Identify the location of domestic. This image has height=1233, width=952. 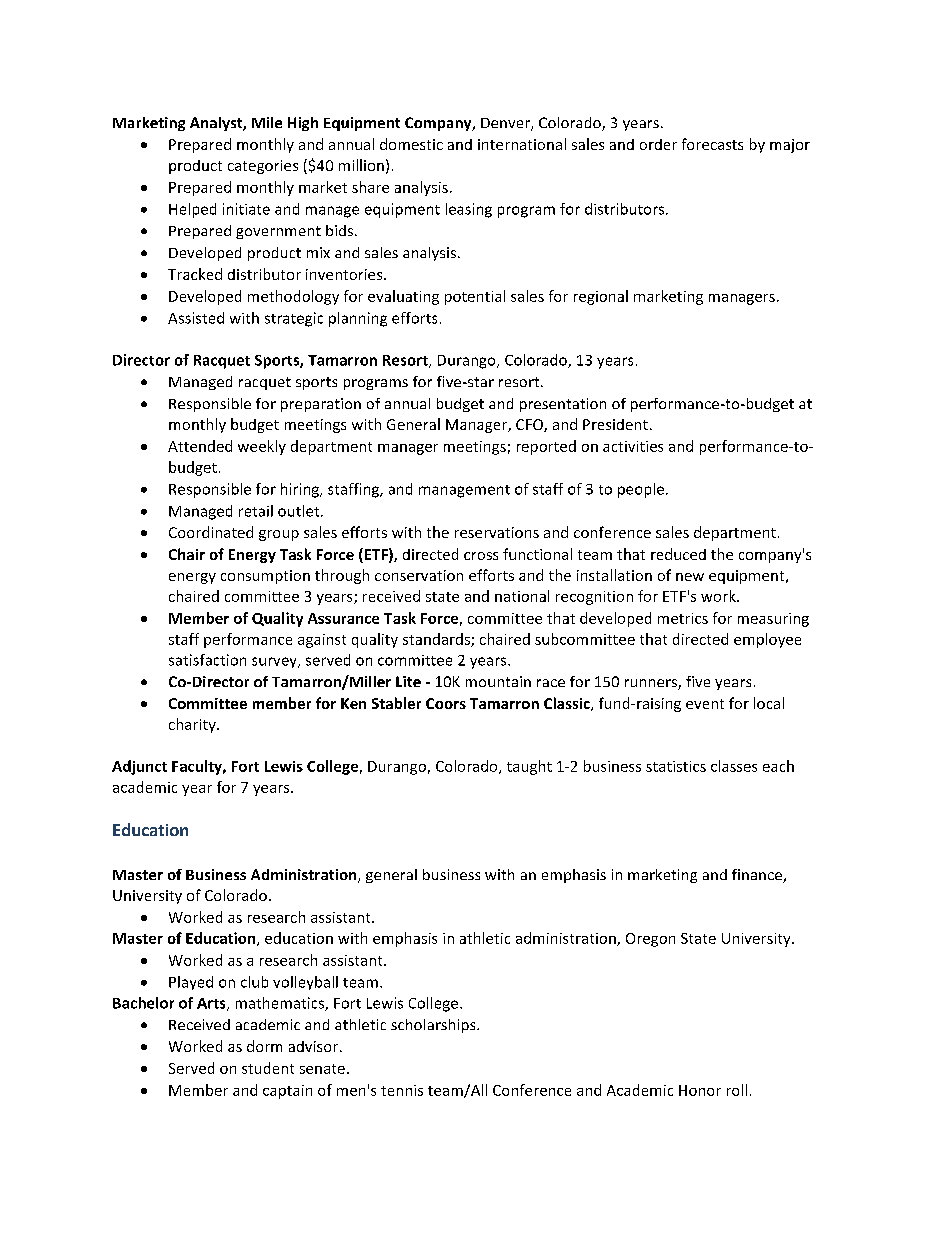
(411, 144).
